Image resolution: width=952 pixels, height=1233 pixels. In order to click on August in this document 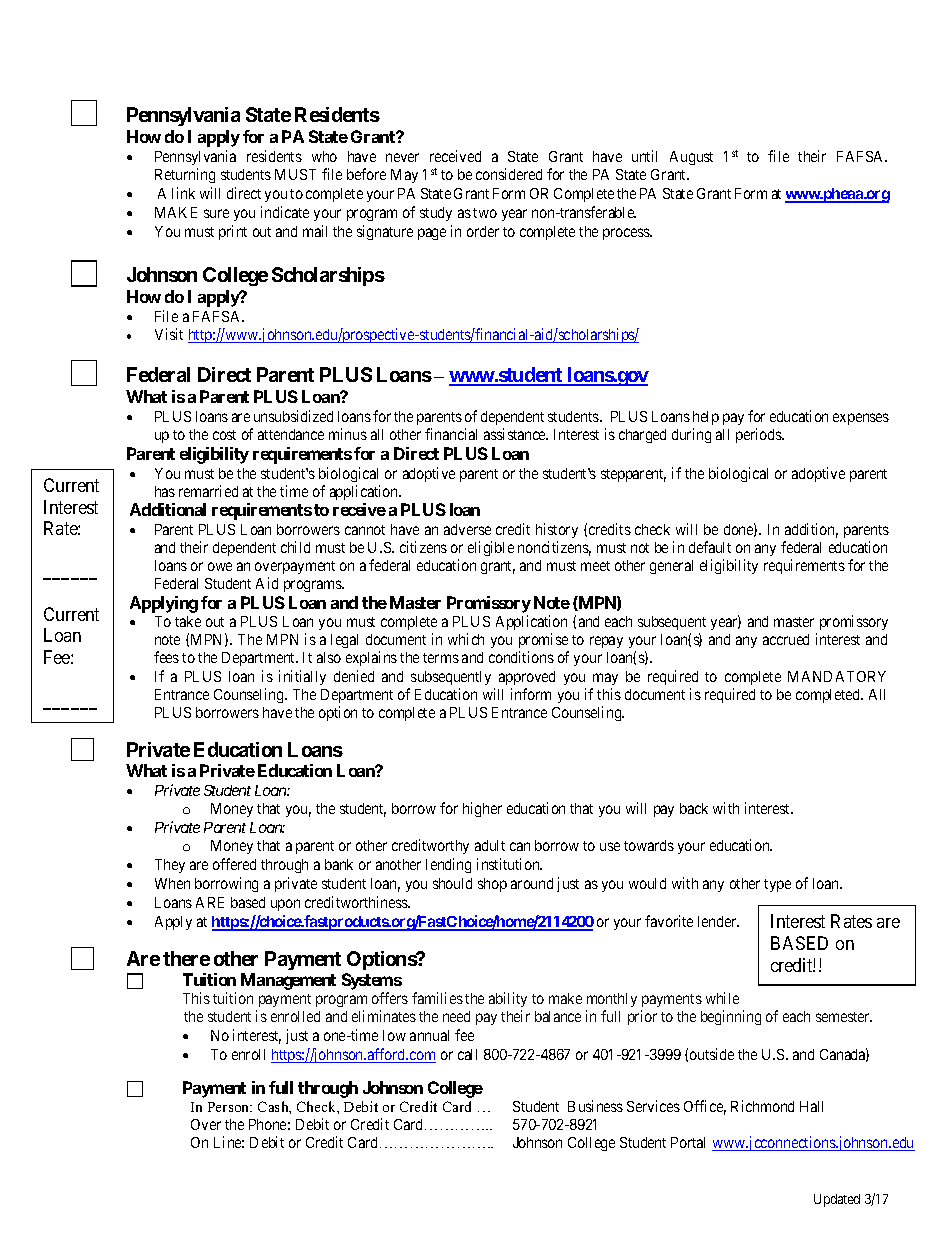, I will do `click(691, 158)`.
